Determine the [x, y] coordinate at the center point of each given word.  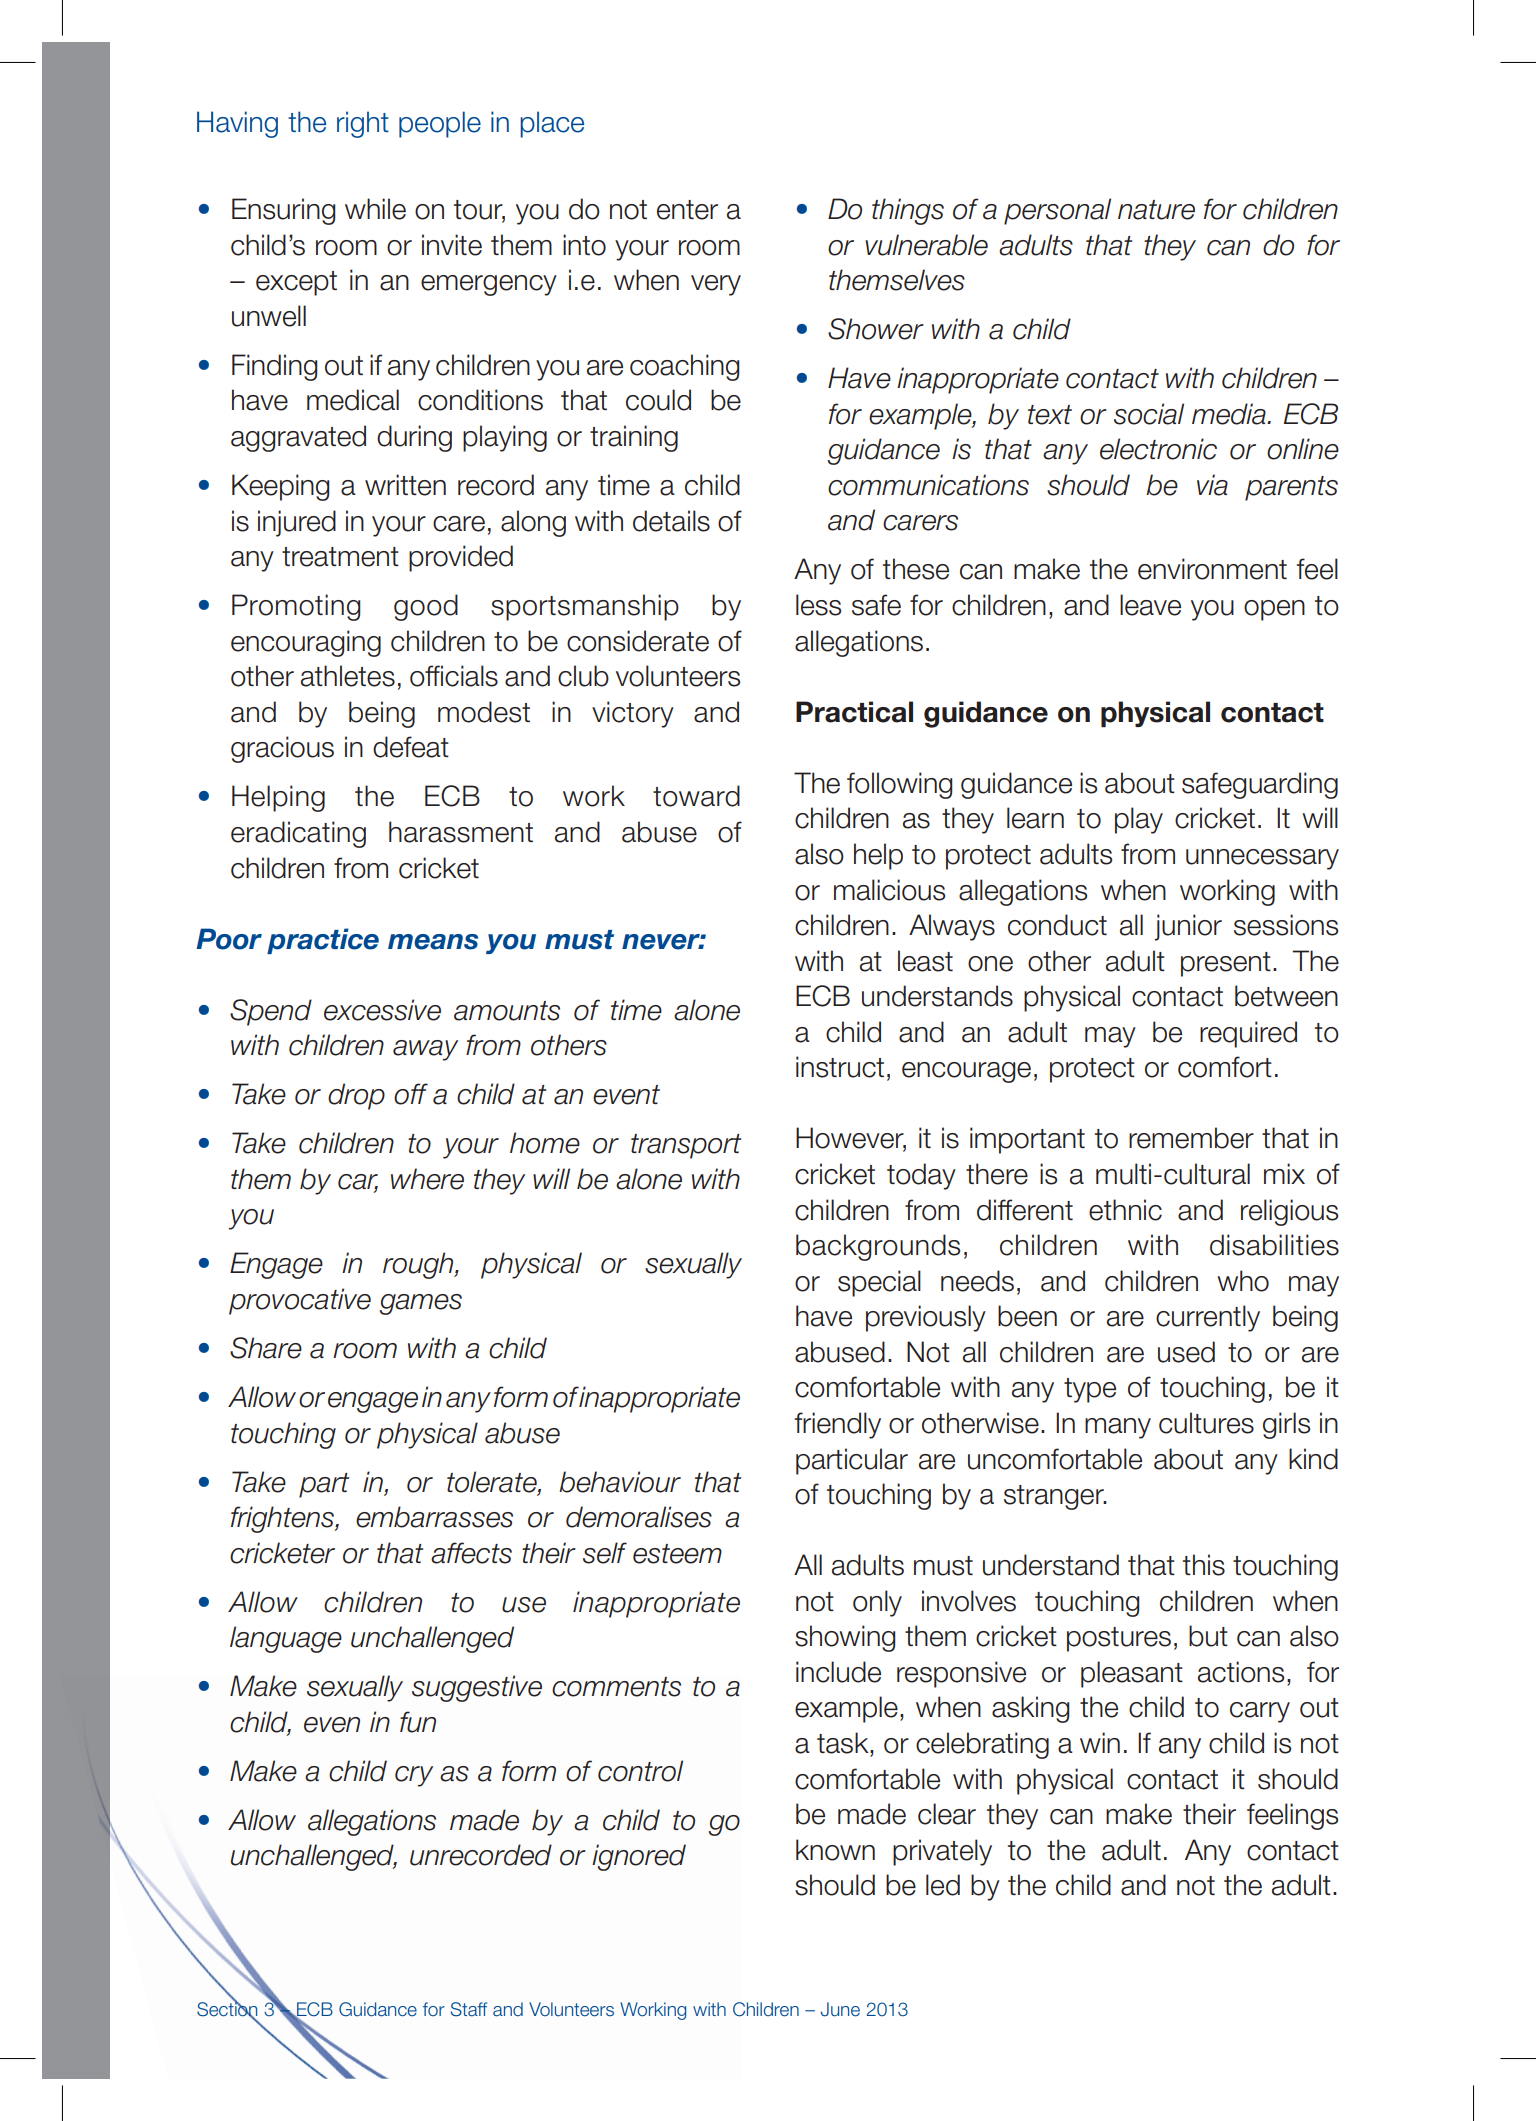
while [375, 209]
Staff [469, 2009]
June [840, 2009]
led [943, 1885]
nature [1156, 210]
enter [687, 210]
